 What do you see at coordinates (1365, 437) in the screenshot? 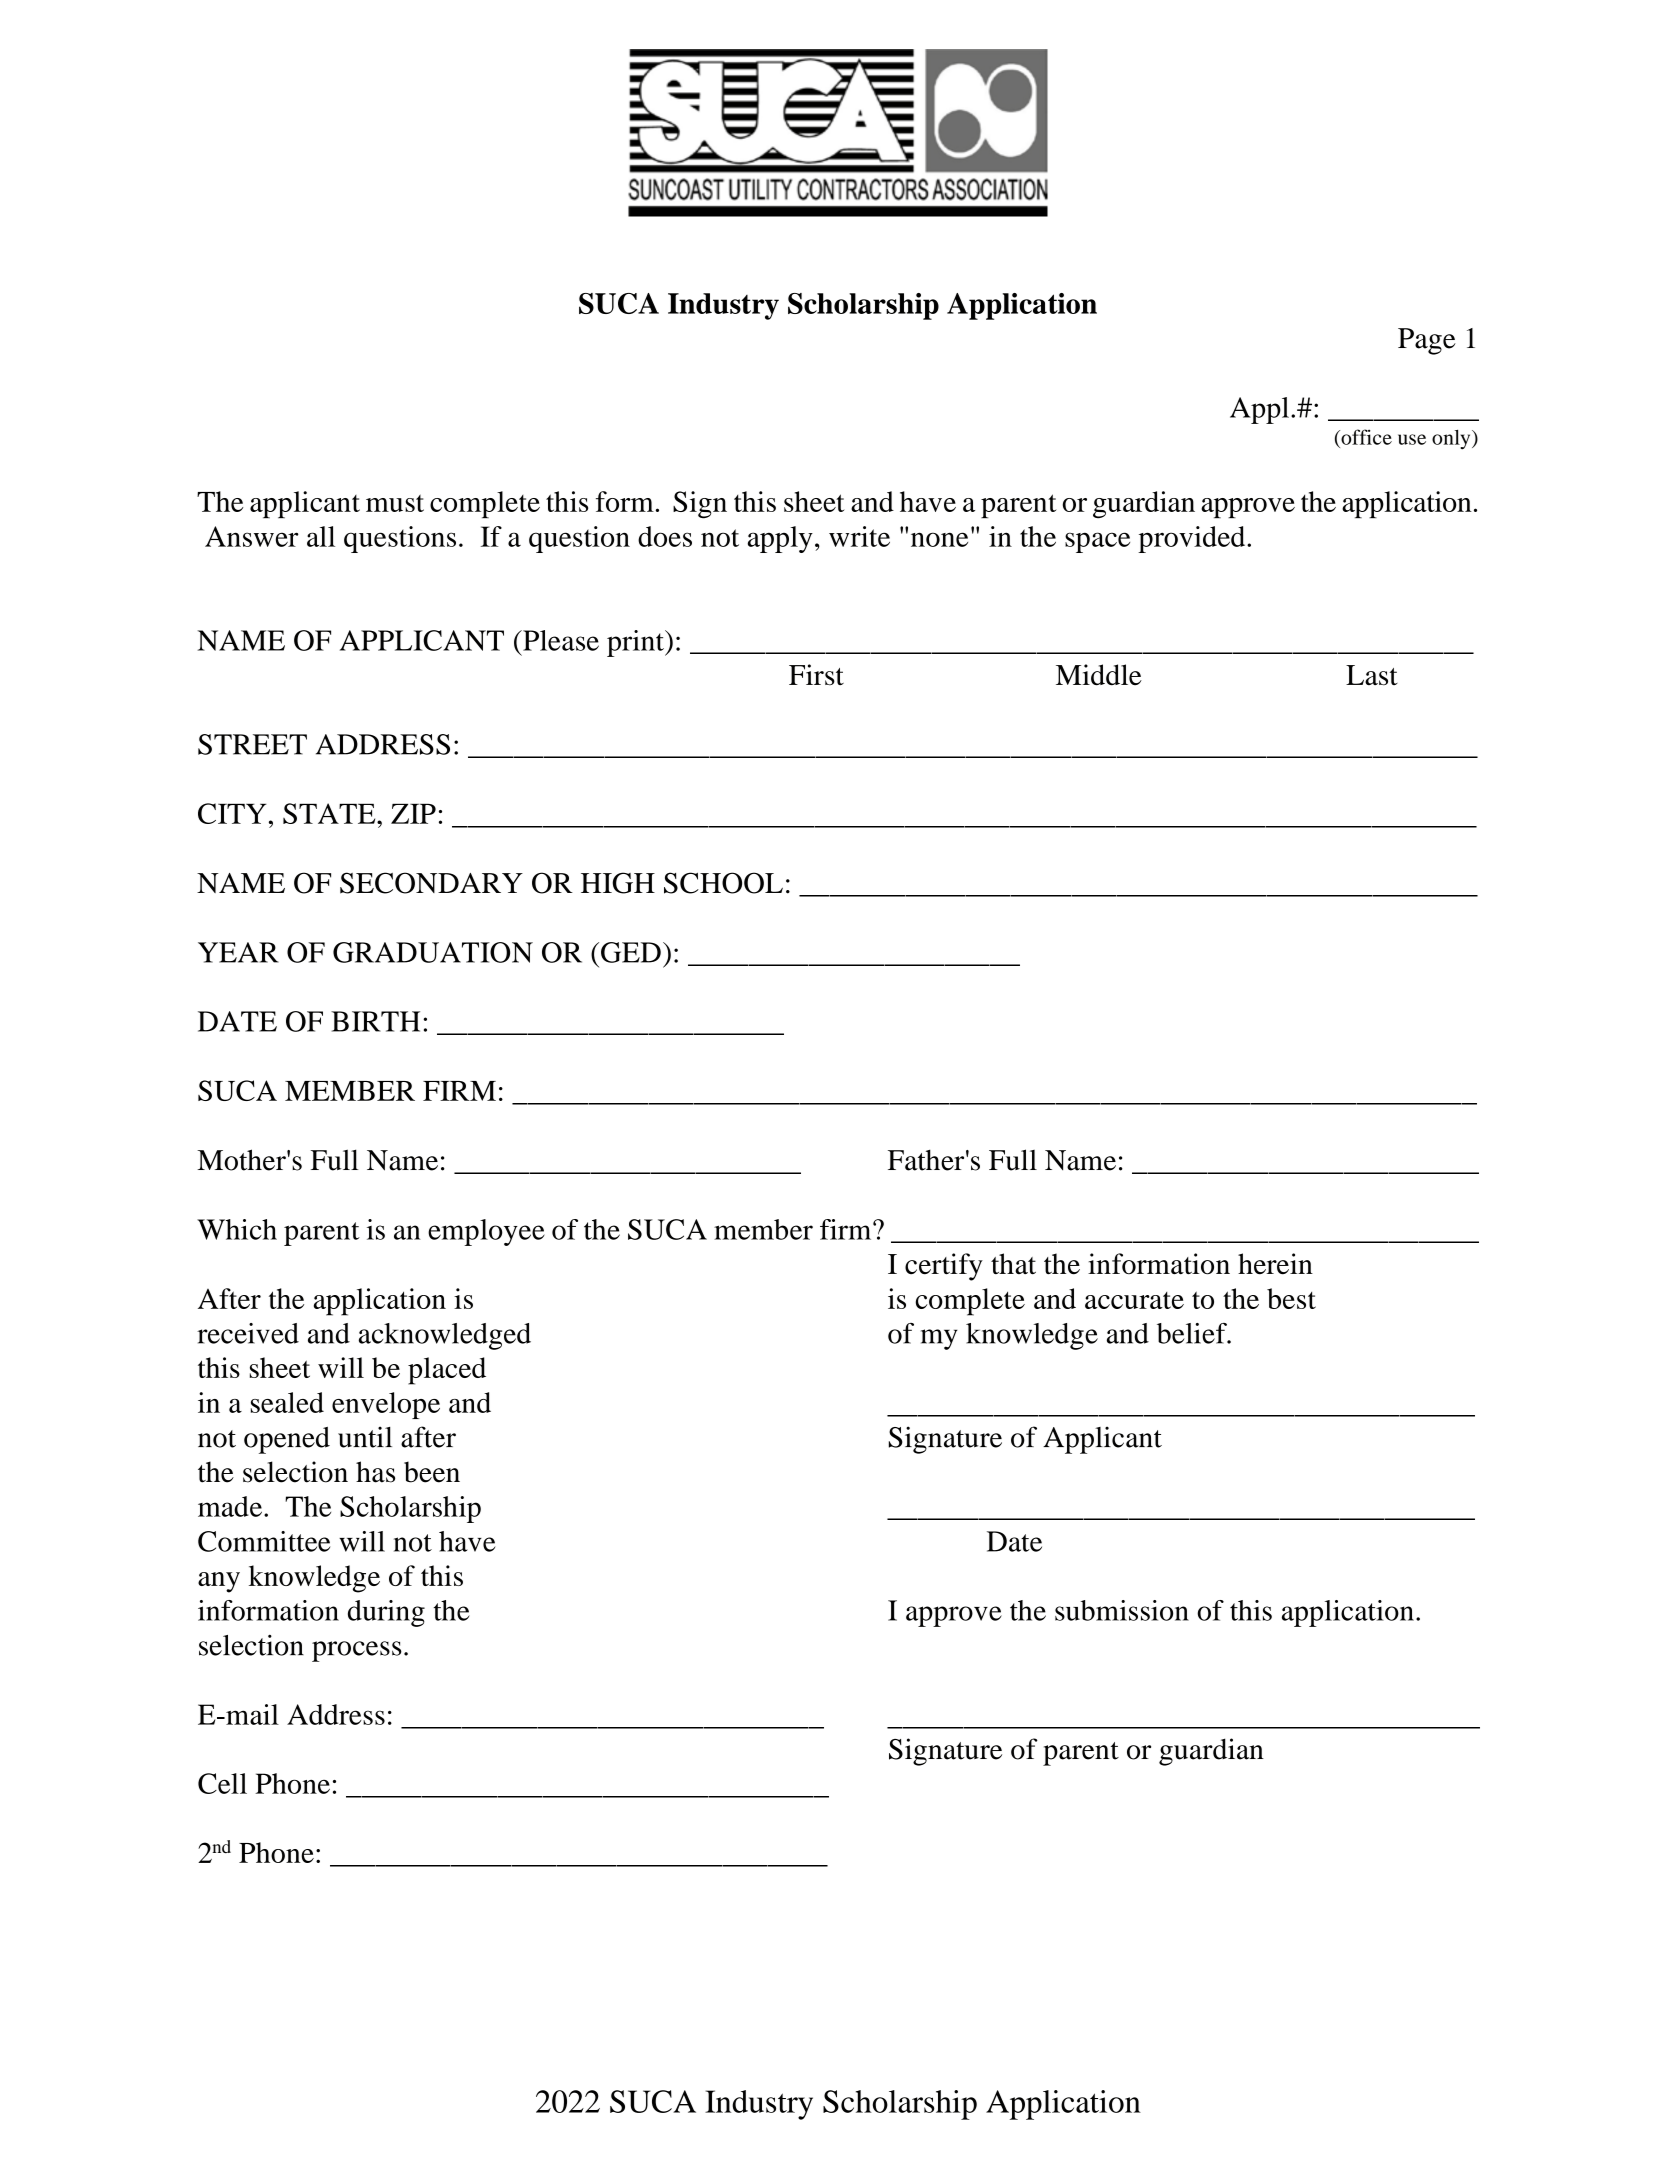
I see `office` at bounding box center [1365, 437].
